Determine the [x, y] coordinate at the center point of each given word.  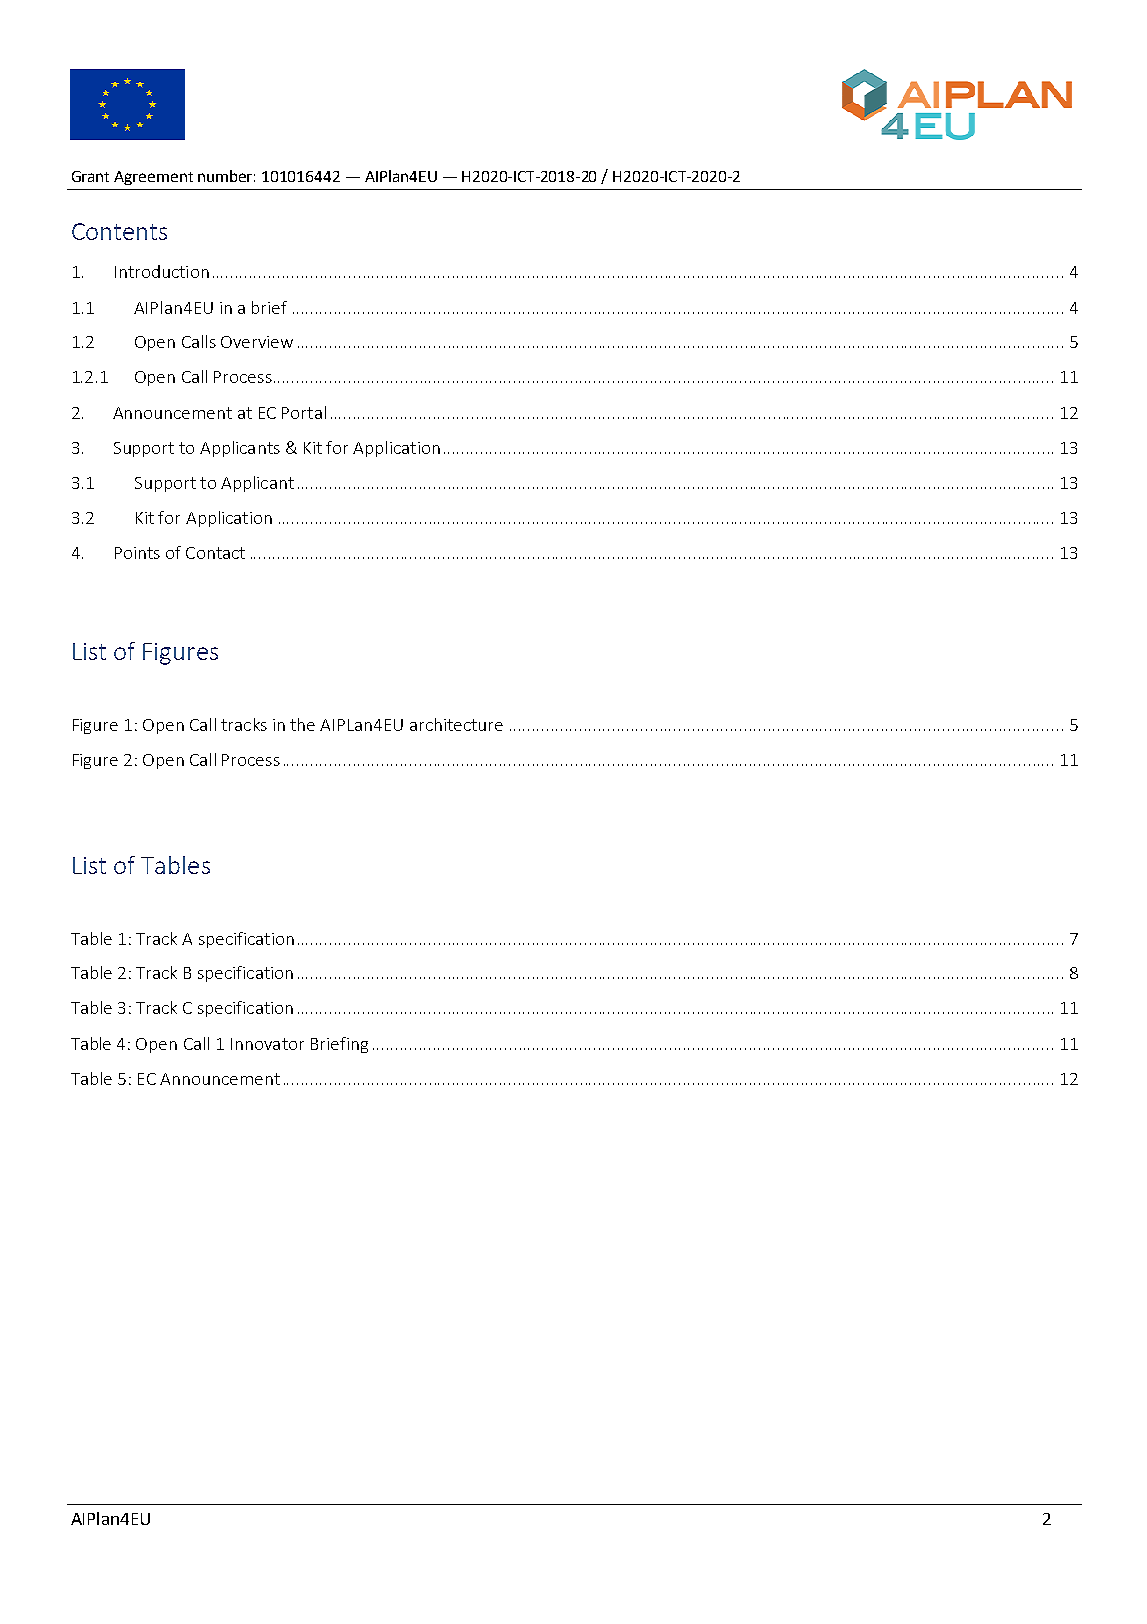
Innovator [267, 1044]
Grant [90, 176]
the [302, 724]
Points [137, 553]
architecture [456, 724]
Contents [119, 231]
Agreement [153, 178]
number [226, 176]
